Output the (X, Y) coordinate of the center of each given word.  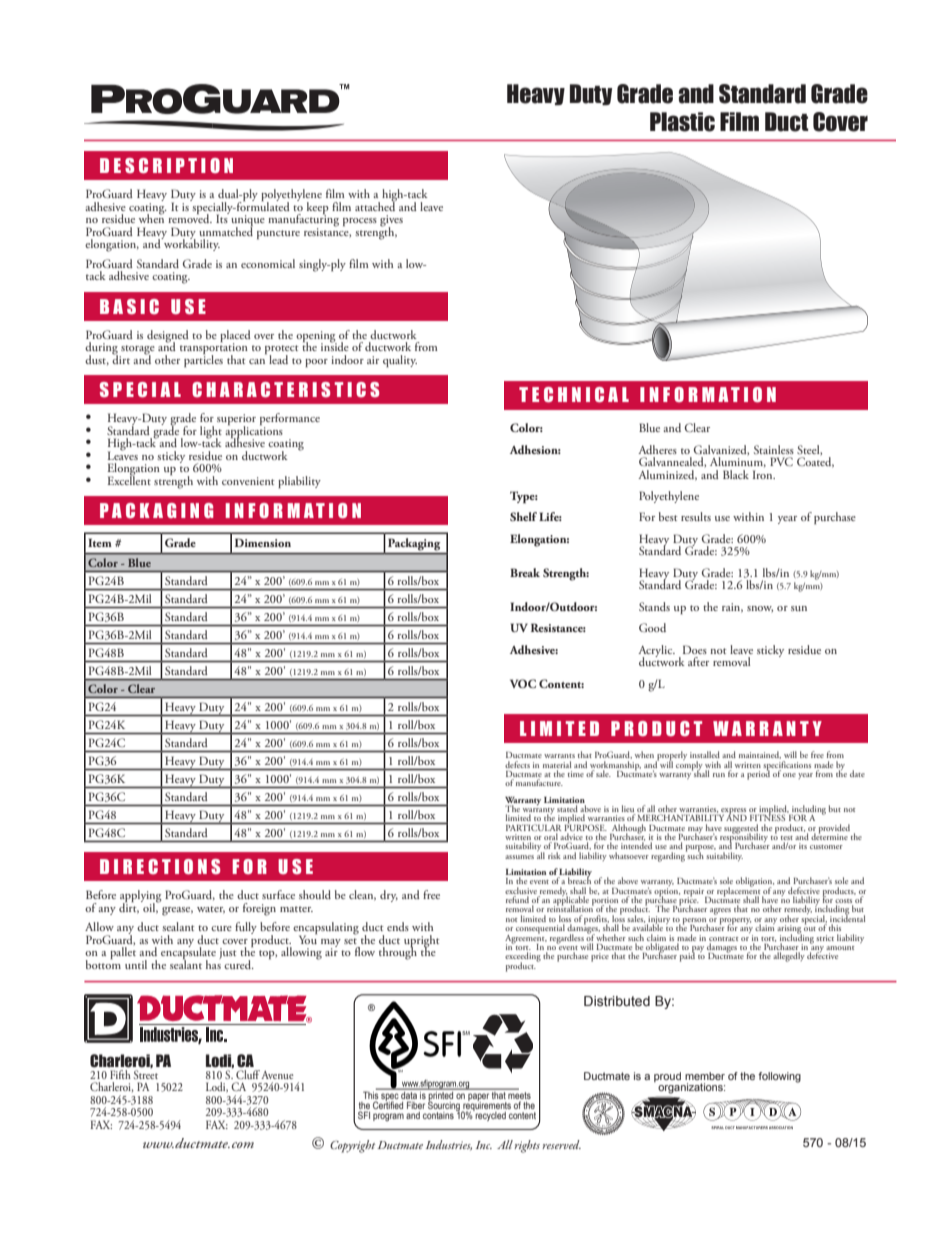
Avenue (277, 1075)
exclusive (521, 890)
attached (376, 205)
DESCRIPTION (166, 166)
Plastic (682, 122)
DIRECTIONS (160, 867)
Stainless (774, 449)
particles (203, 359)
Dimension (263, 542)
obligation (755, 883)
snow (760, 609)
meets (519, 1094)
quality (400, 361)
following (779, 1077)
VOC (523, 683)
